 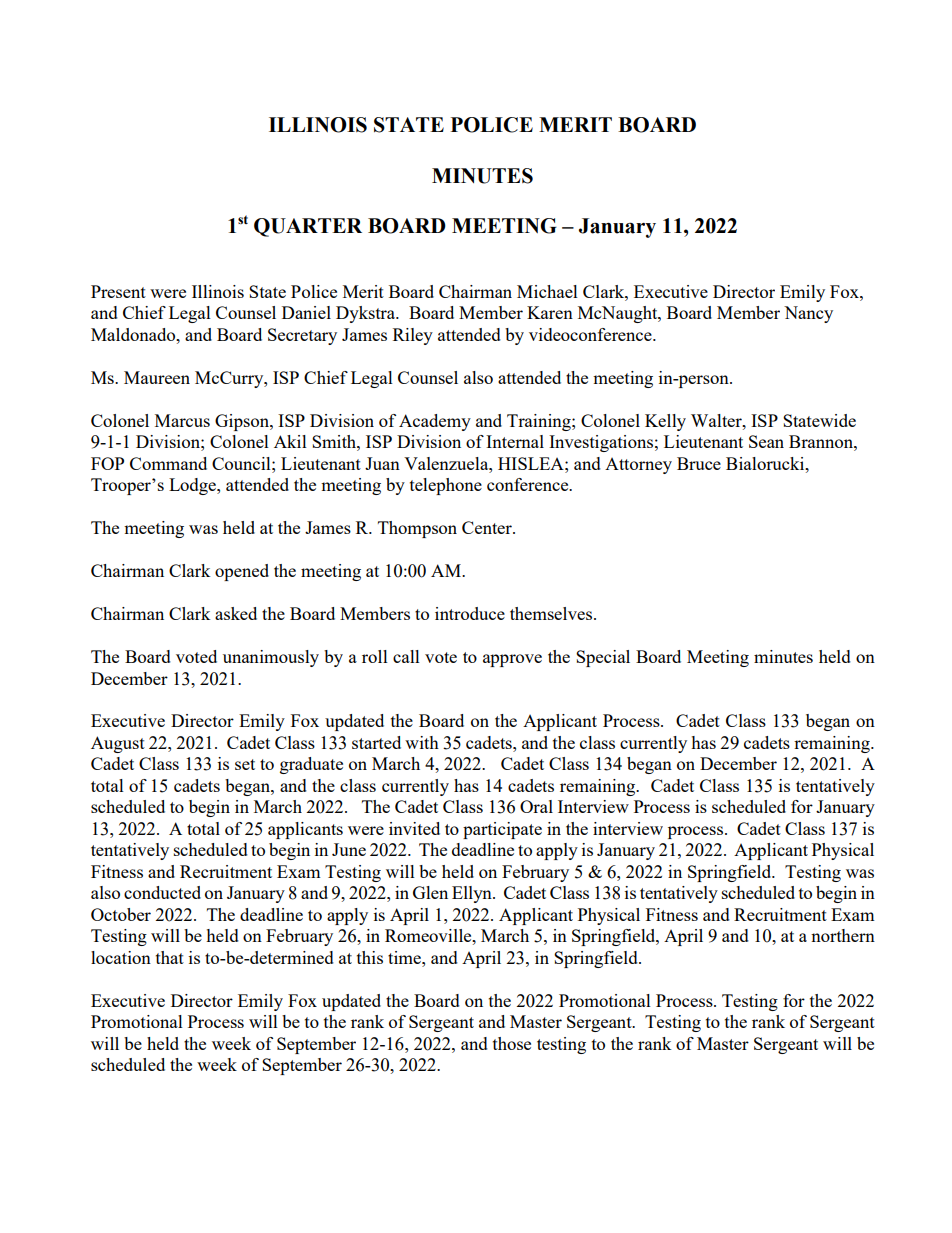 What do you see at coordinates (470, 613) in the screenshot?
I see `introduce` at bounding box center [470, 613].
